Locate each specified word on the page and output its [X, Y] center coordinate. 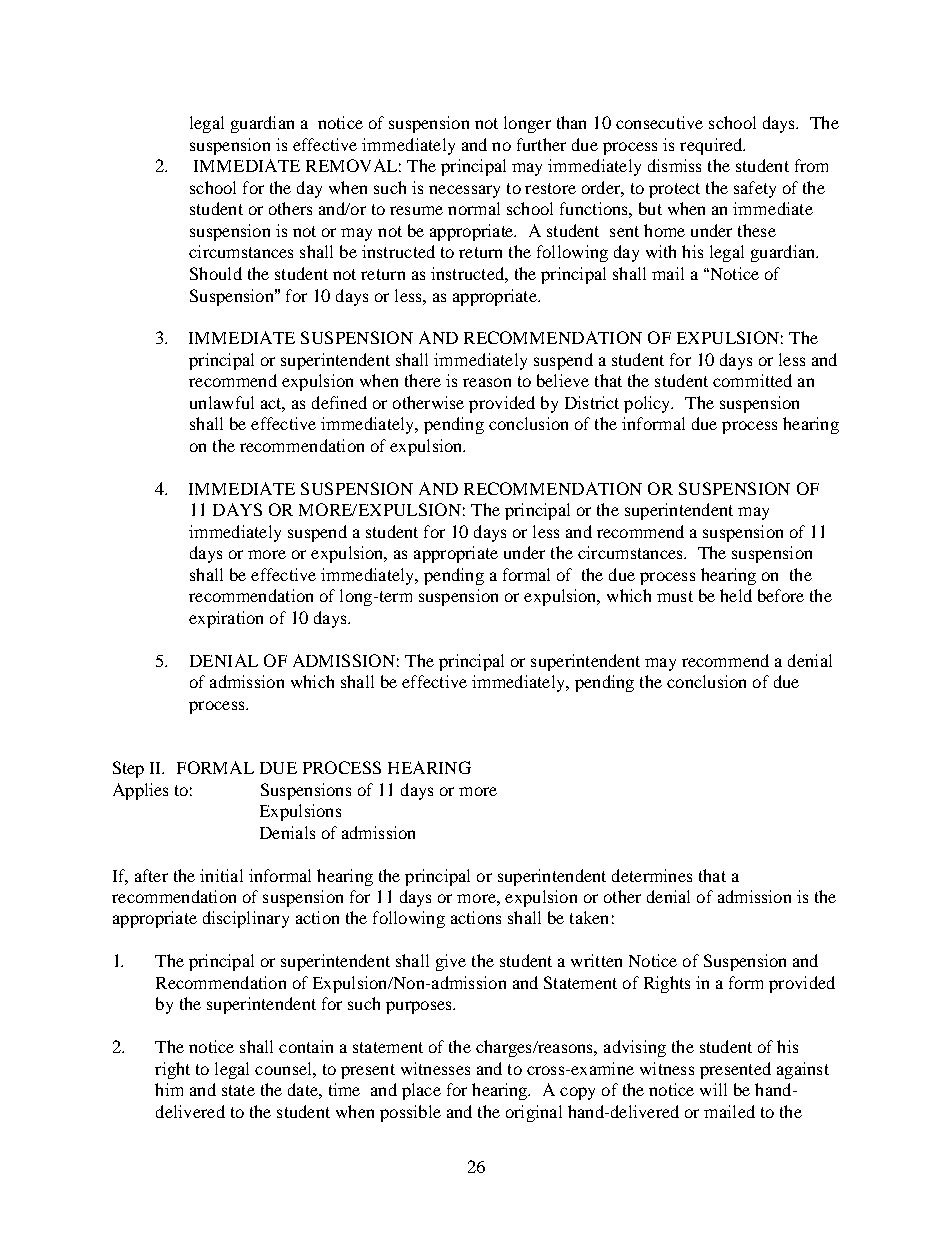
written [596, 960]
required [712, 146]
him [169, 1089]
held [736, 595]
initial [221, 875]
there [423, 380]
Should [216, 273]
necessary [464, 191]
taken [589, 917]
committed [752, 380]
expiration [226, 619]
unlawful [222, 402]
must [675, 596]
